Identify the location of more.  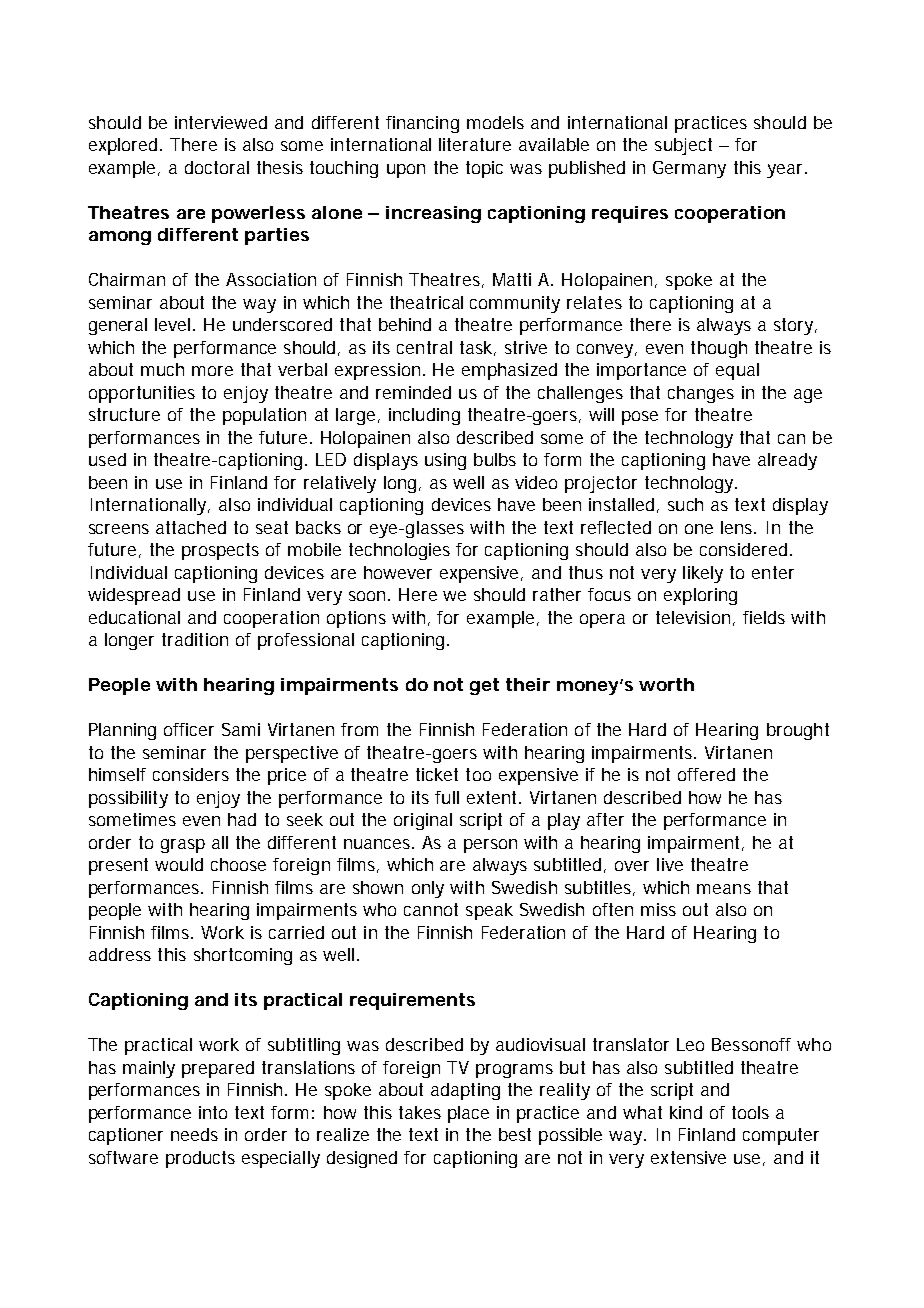
(212, 371).
